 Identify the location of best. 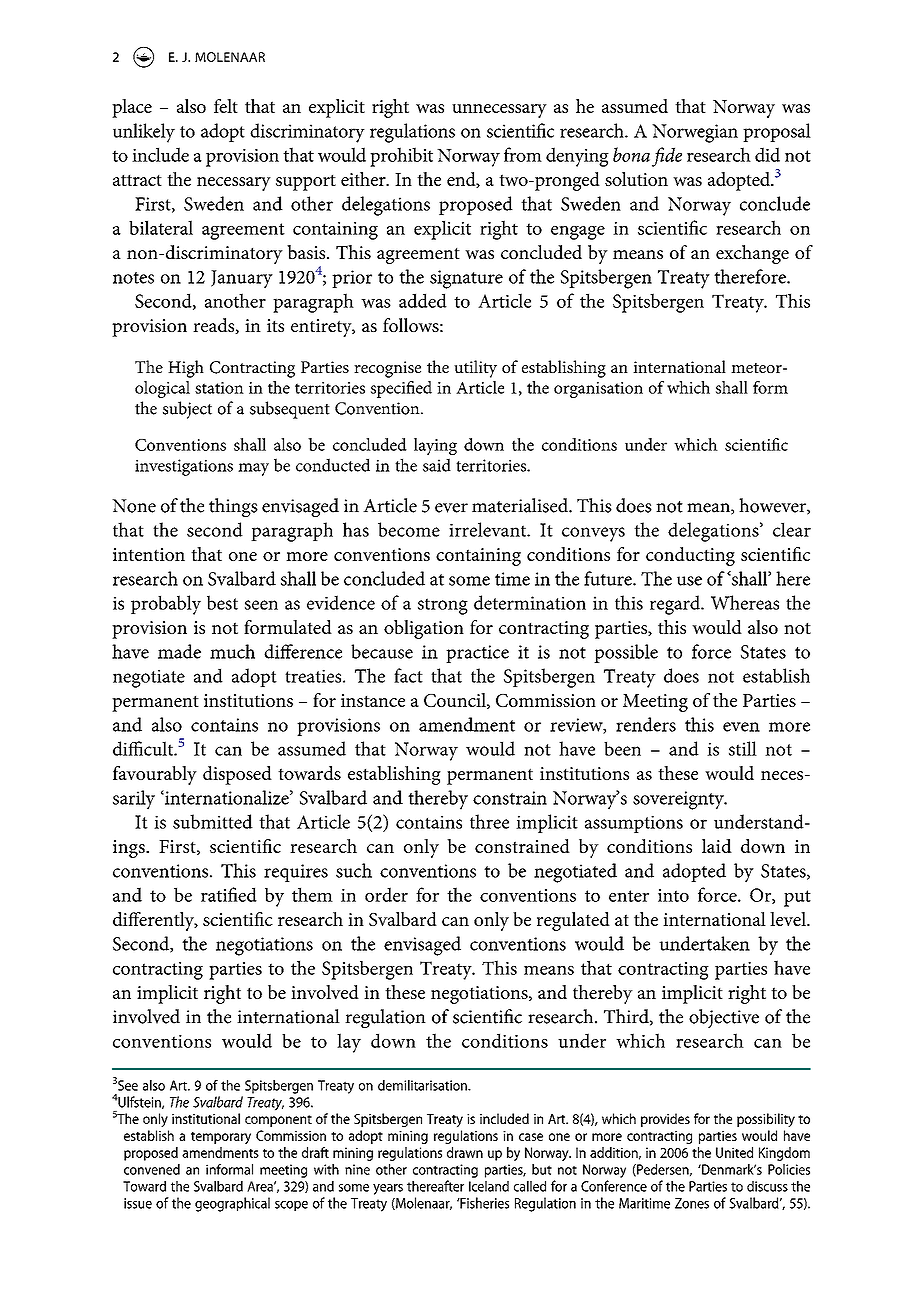
(222, 602).
